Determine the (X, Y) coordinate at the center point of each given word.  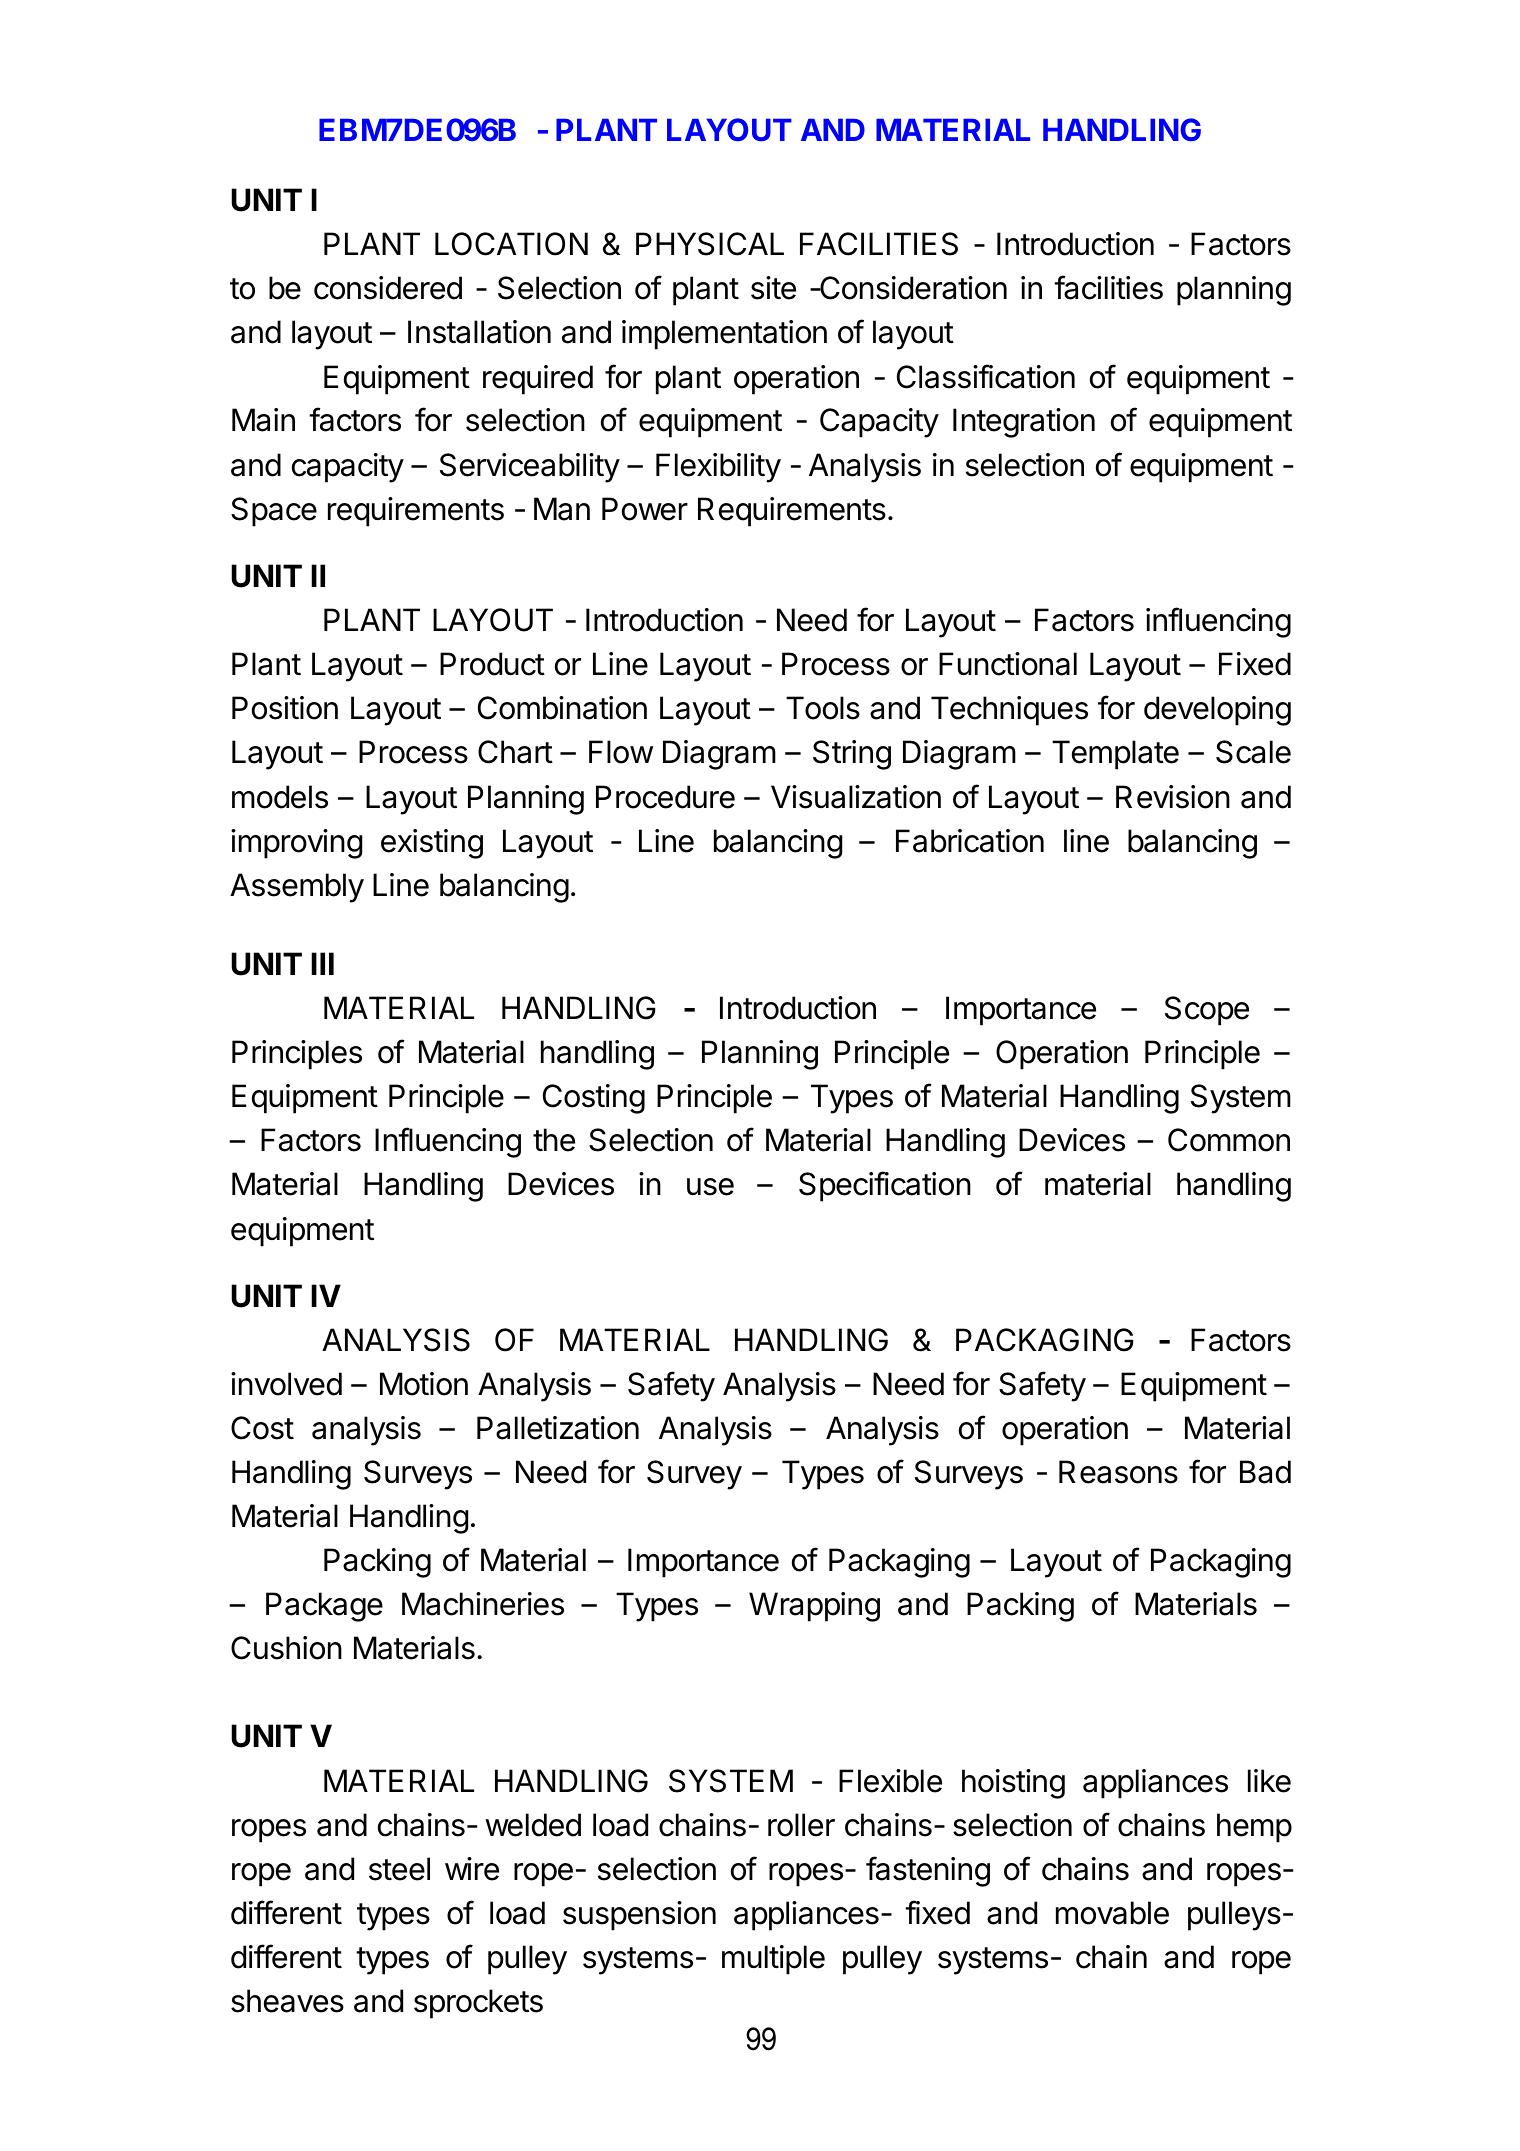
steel (399, 1869)
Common (1229, 1140)
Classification (986, 376)
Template (1115, 755)
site (773, 288)
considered (388, 288)
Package (324, 1607)
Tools (823, 708)
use (710, 1187)
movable (1112, 1913)
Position (285, 708)
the (554, 1140)
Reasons (1118, 1472)
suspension (639, 1916)
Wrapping (814, 1607)
